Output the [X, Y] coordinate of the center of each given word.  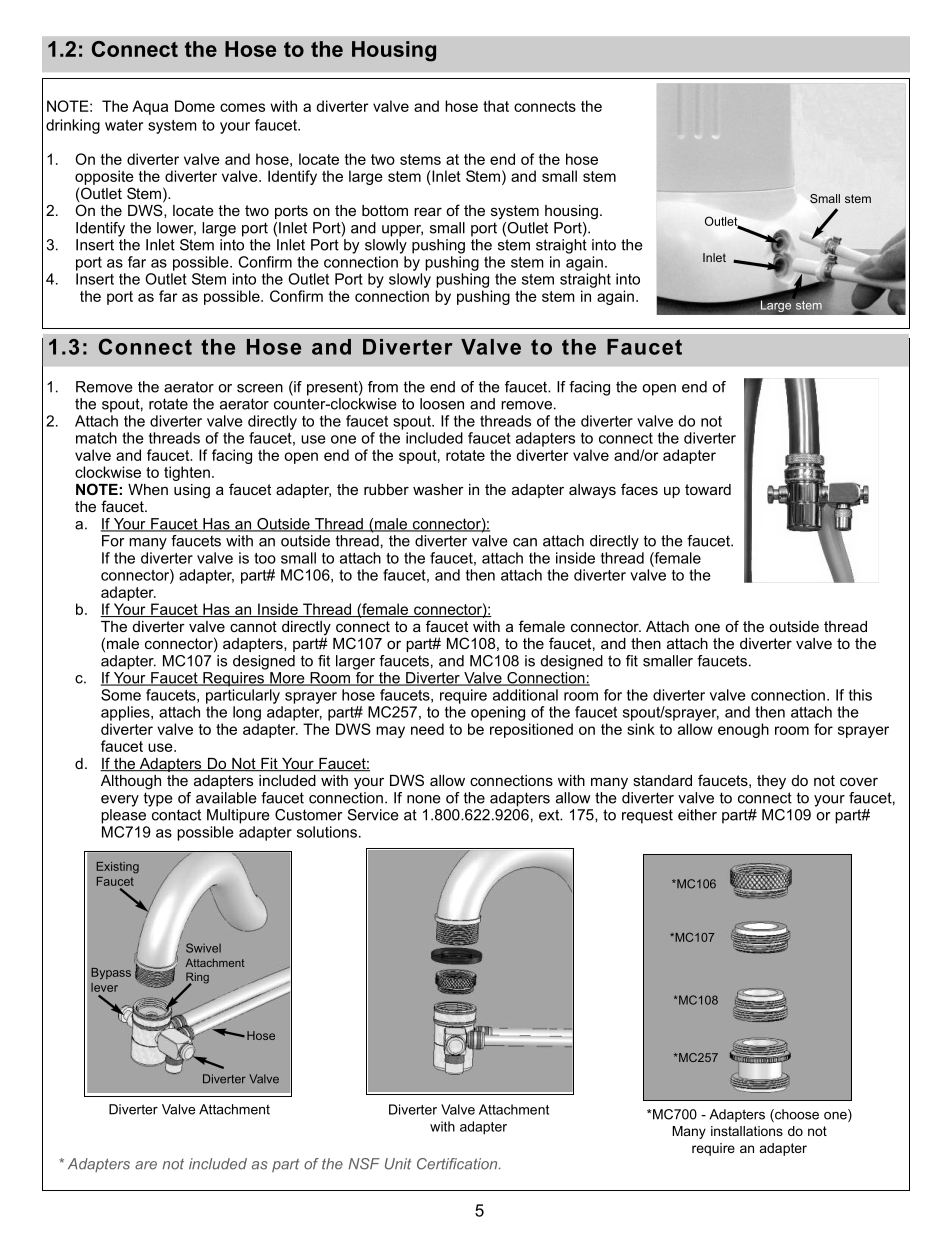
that [496, 106]
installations [747, 1131]
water [124, 125]
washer [438, 489]
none [424, 799]
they [771, 782]
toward [708, 489]
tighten [187, 473]
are [146, 1165]
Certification [458, 1164]
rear [428, 211]
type [158, 799]
